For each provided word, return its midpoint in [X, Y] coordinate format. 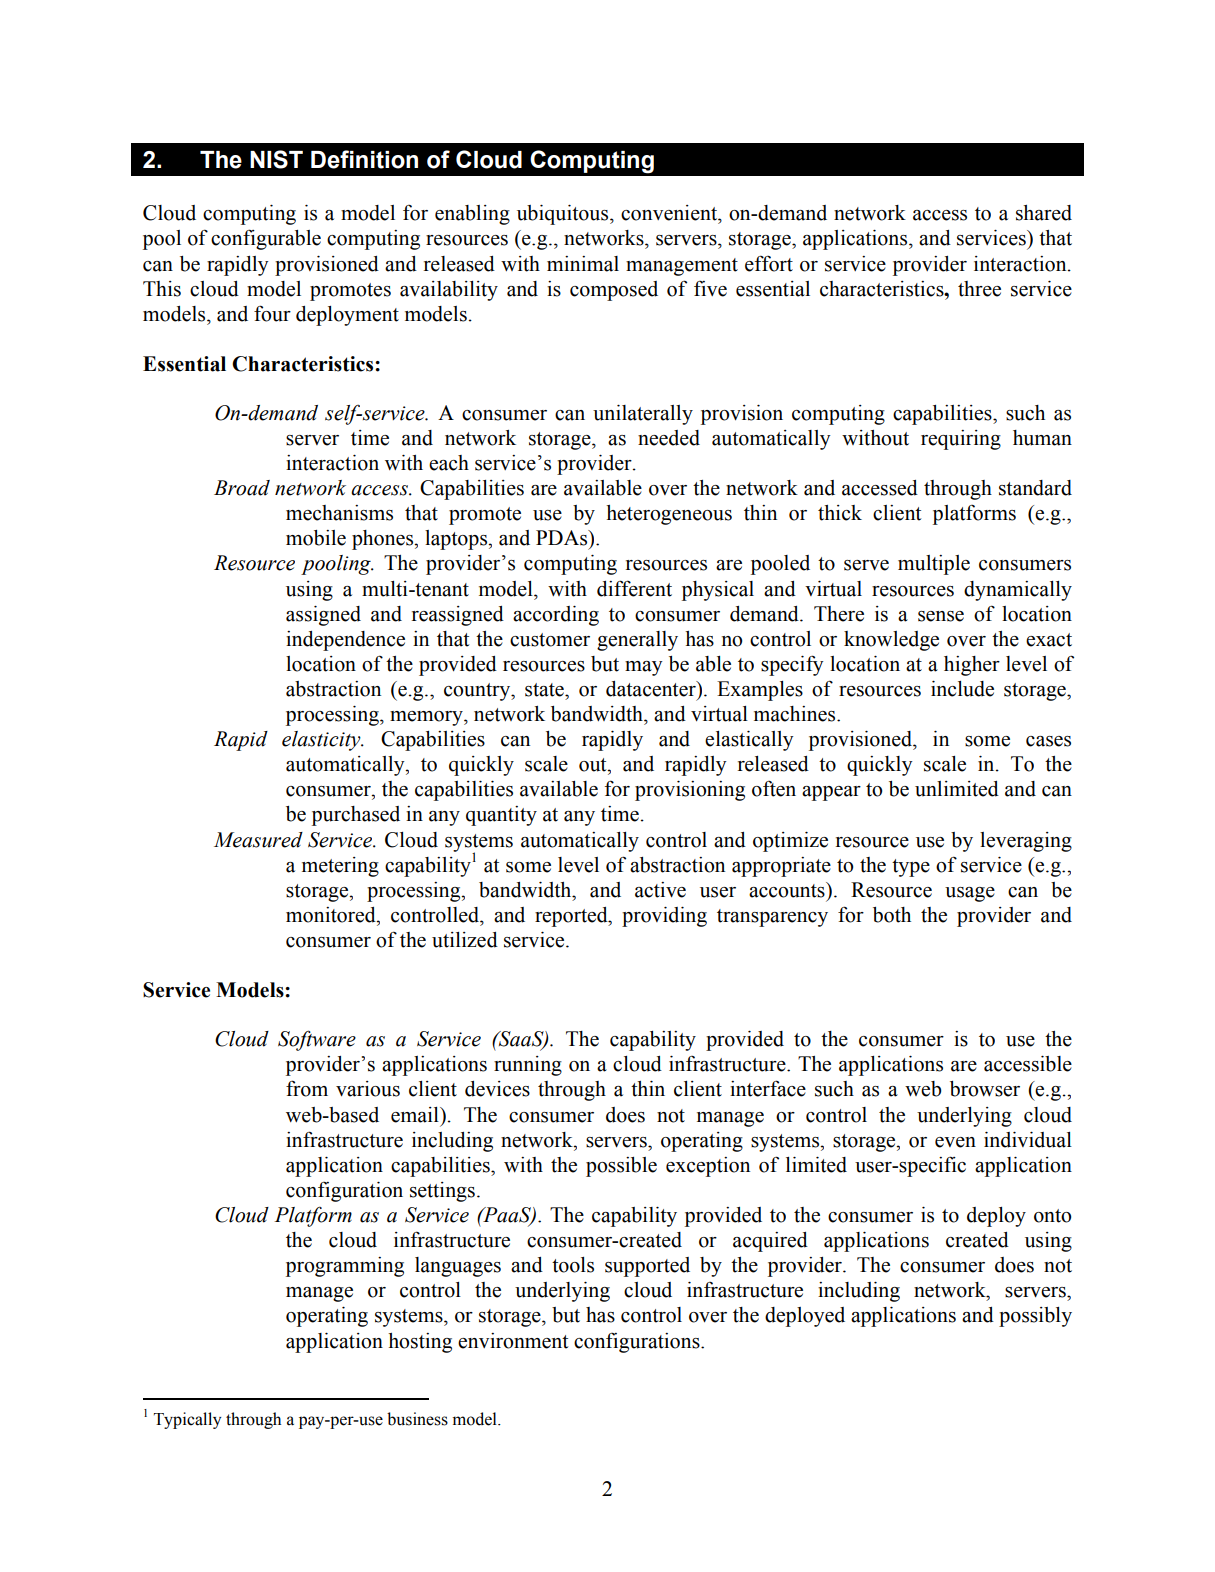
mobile [316, 538]
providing [664, 917]
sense [941, 616]
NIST [276, 159]
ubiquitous [564, 215]
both [892, 915]
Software [317, 1040]
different [634, 588]
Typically [187, 1420]
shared [1044, 213]
